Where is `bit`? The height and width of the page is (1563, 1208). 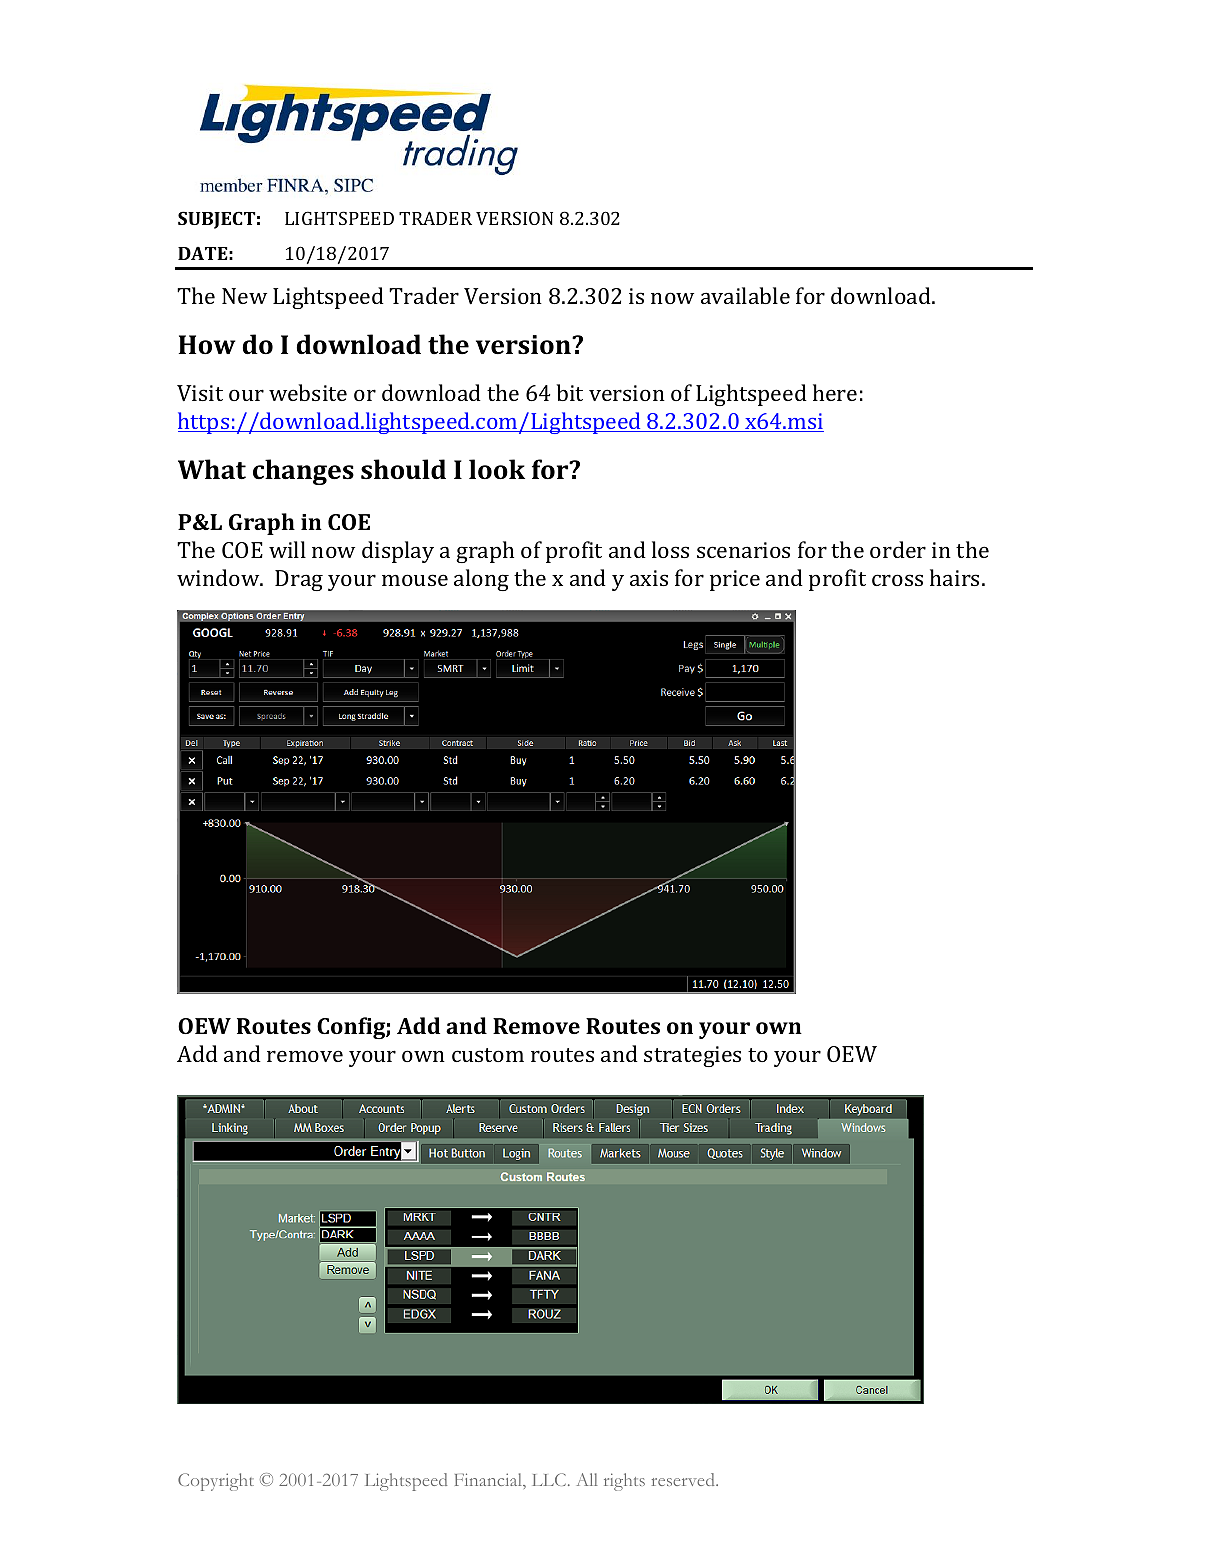 bit is located at coordinates (569, 392).
